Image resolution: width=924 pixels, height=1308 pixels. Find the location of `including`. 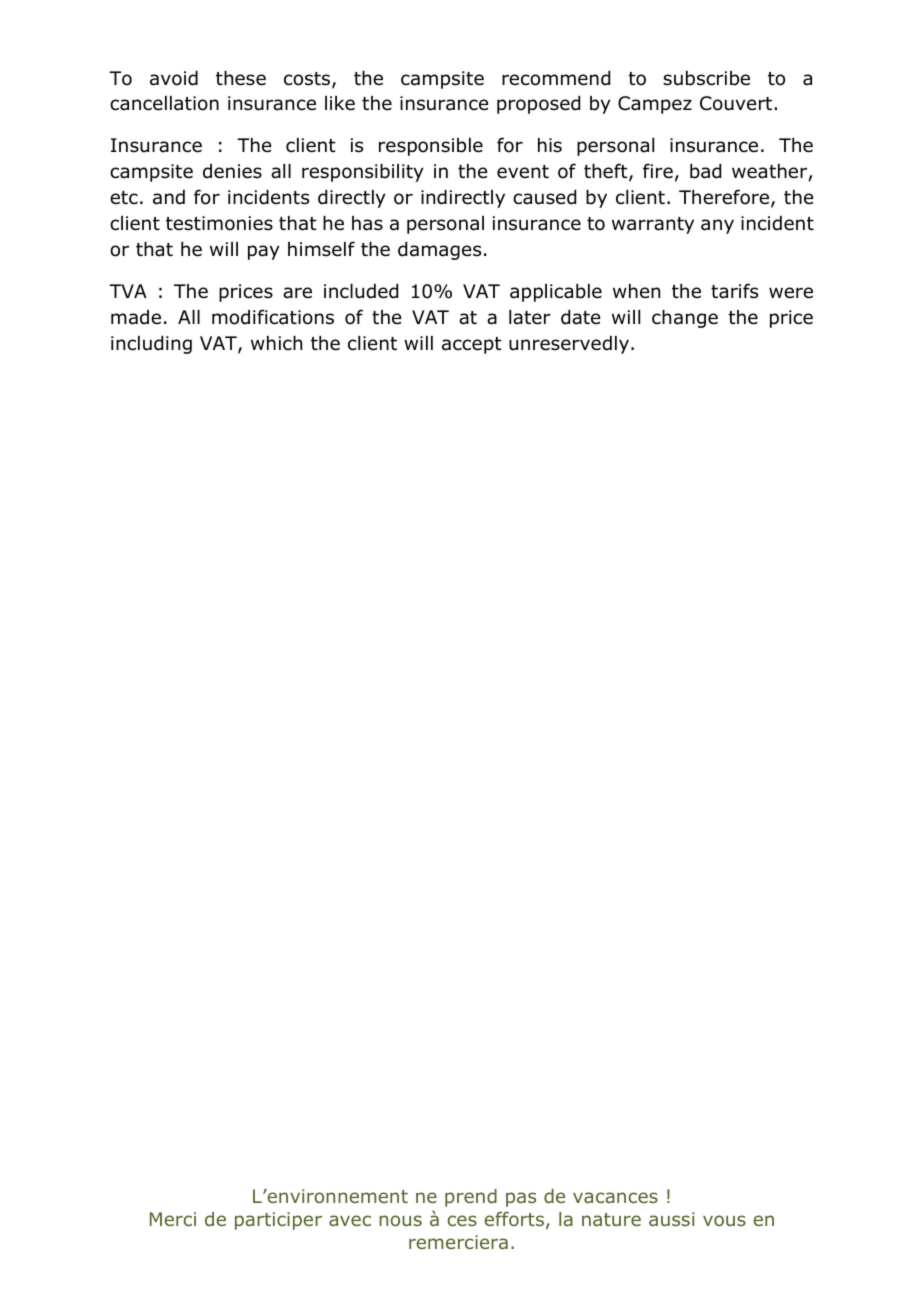

including is located at coordinates (151, 345).
